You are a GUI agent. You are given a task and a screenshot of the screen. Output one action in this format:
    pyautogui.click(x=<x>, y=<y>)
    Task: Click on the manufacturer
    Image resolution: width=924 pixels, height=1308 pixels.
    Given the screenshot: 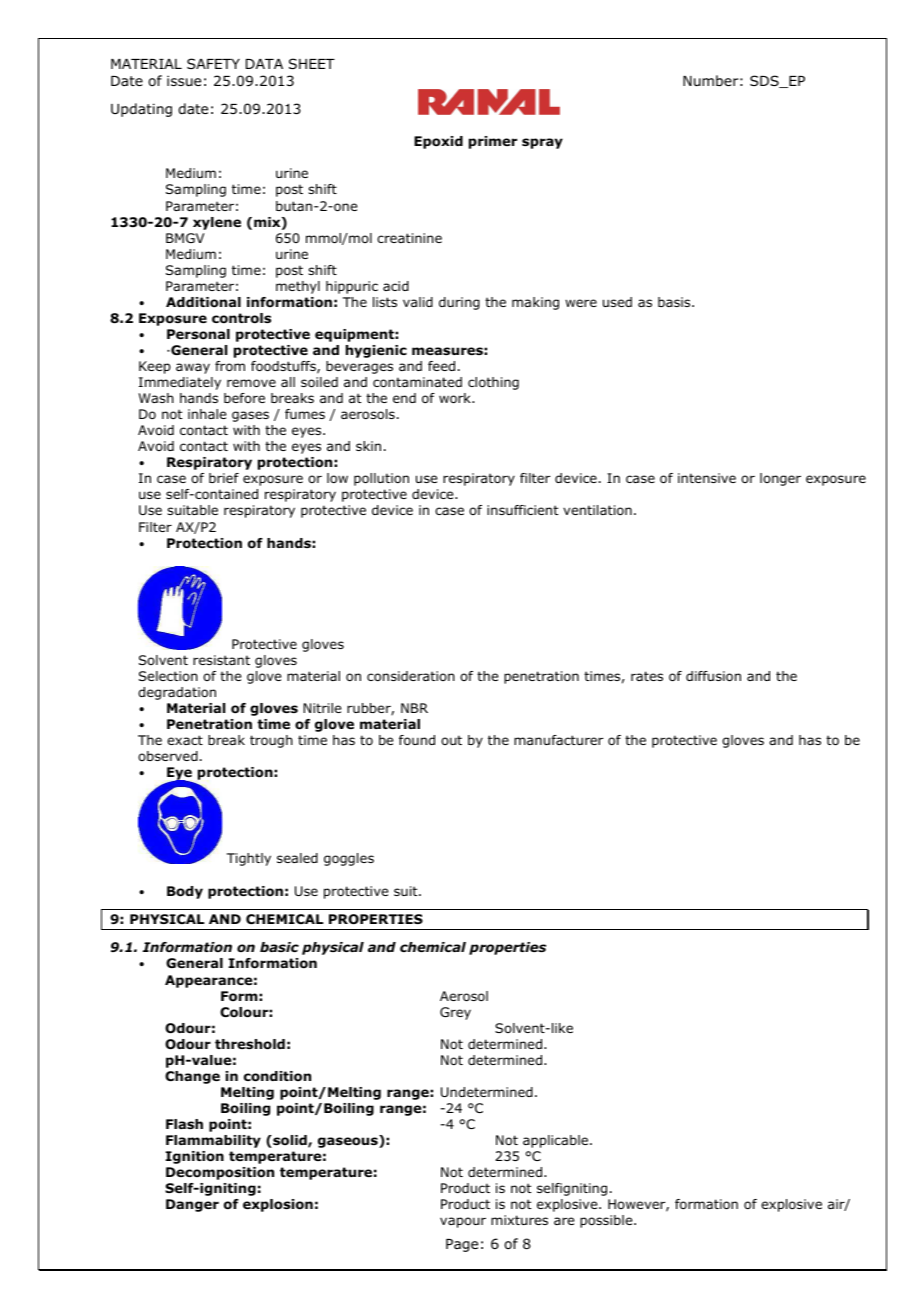 What is the action you would take?
    pyautogui.click(x=558, y=740)
